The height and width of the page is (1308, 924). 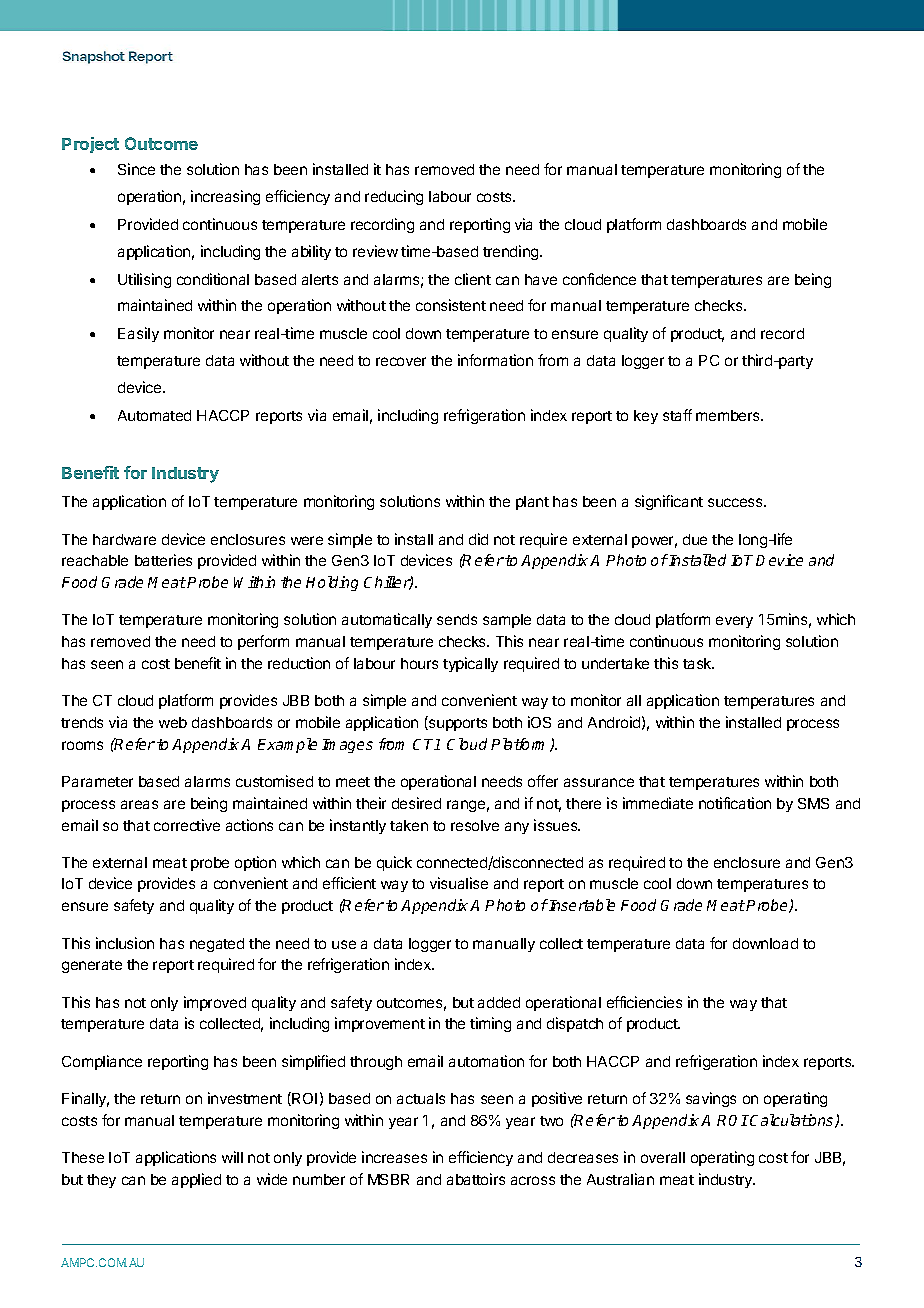 What do you see at coordinates (196, 1180) in the page?
I see `applied` at bounding box center [196, 1180].
